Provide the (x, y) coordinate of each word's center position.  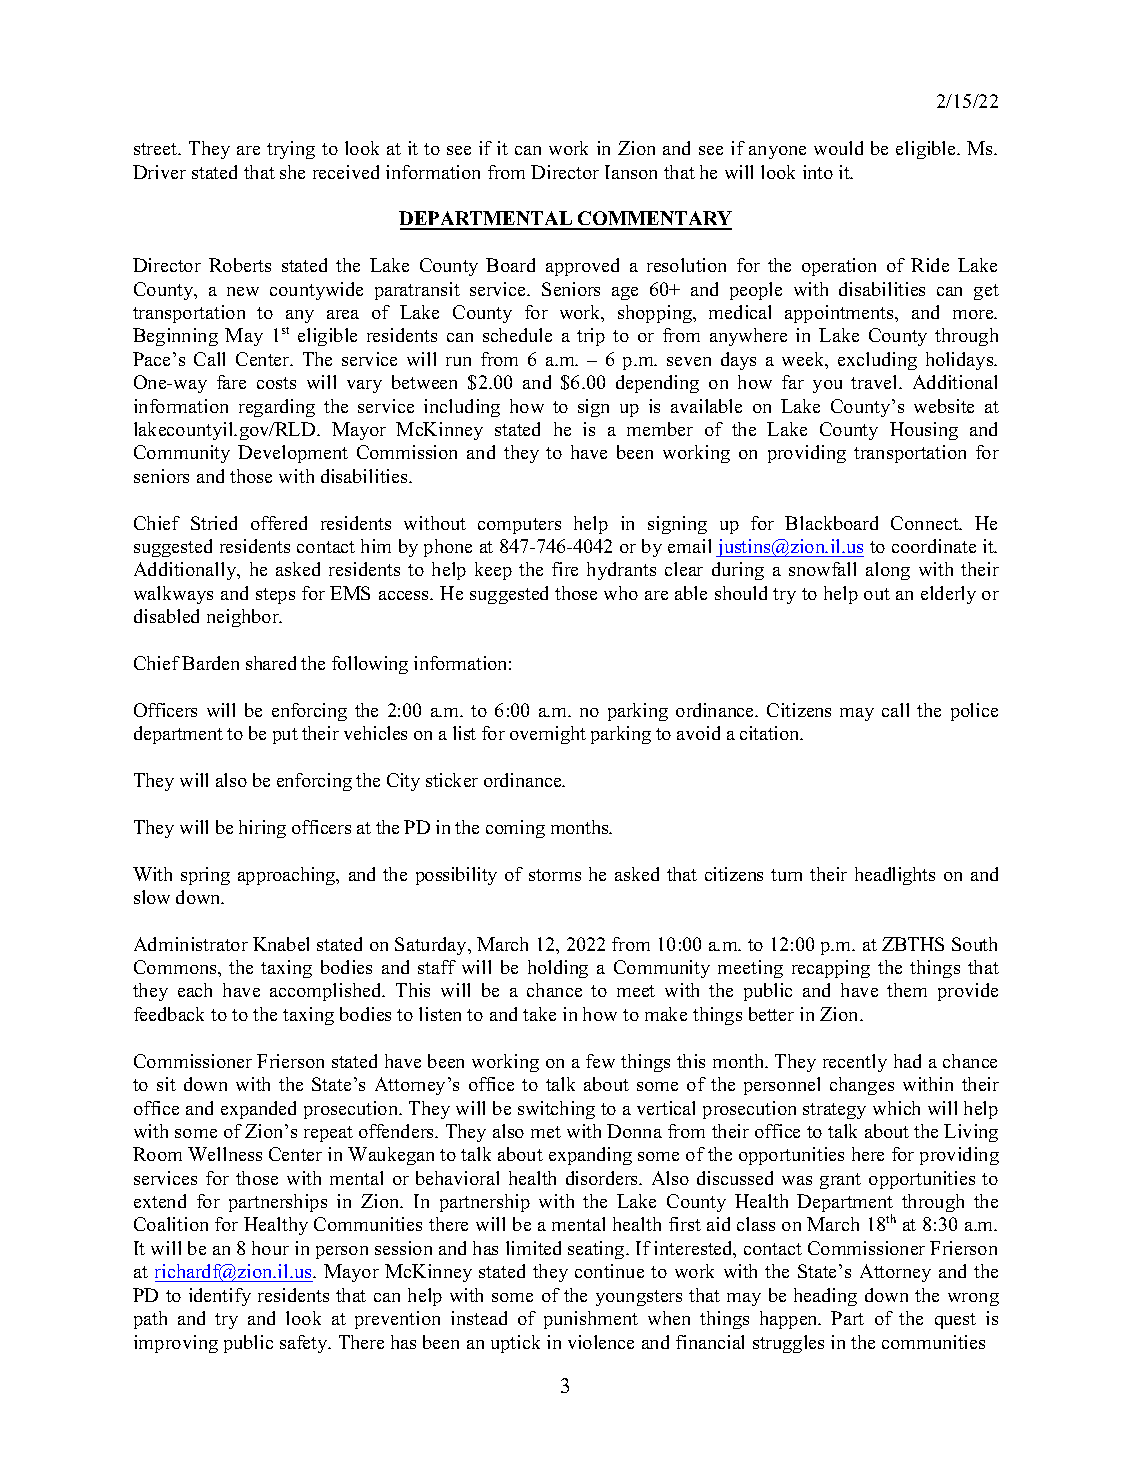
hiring (262, 829)
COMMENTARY (654, 220)
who (621, 593)
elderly (948, 595)
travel (875, 382)
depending (657, 384)
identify (220, 1297)
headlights (895, 876)
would (838, 148)
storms (555, 875)
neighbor (244, 618)
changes (862, 1086)
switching (556, 1110)
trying (291, 150)
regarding (277, 408)
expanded (258, 1110)
